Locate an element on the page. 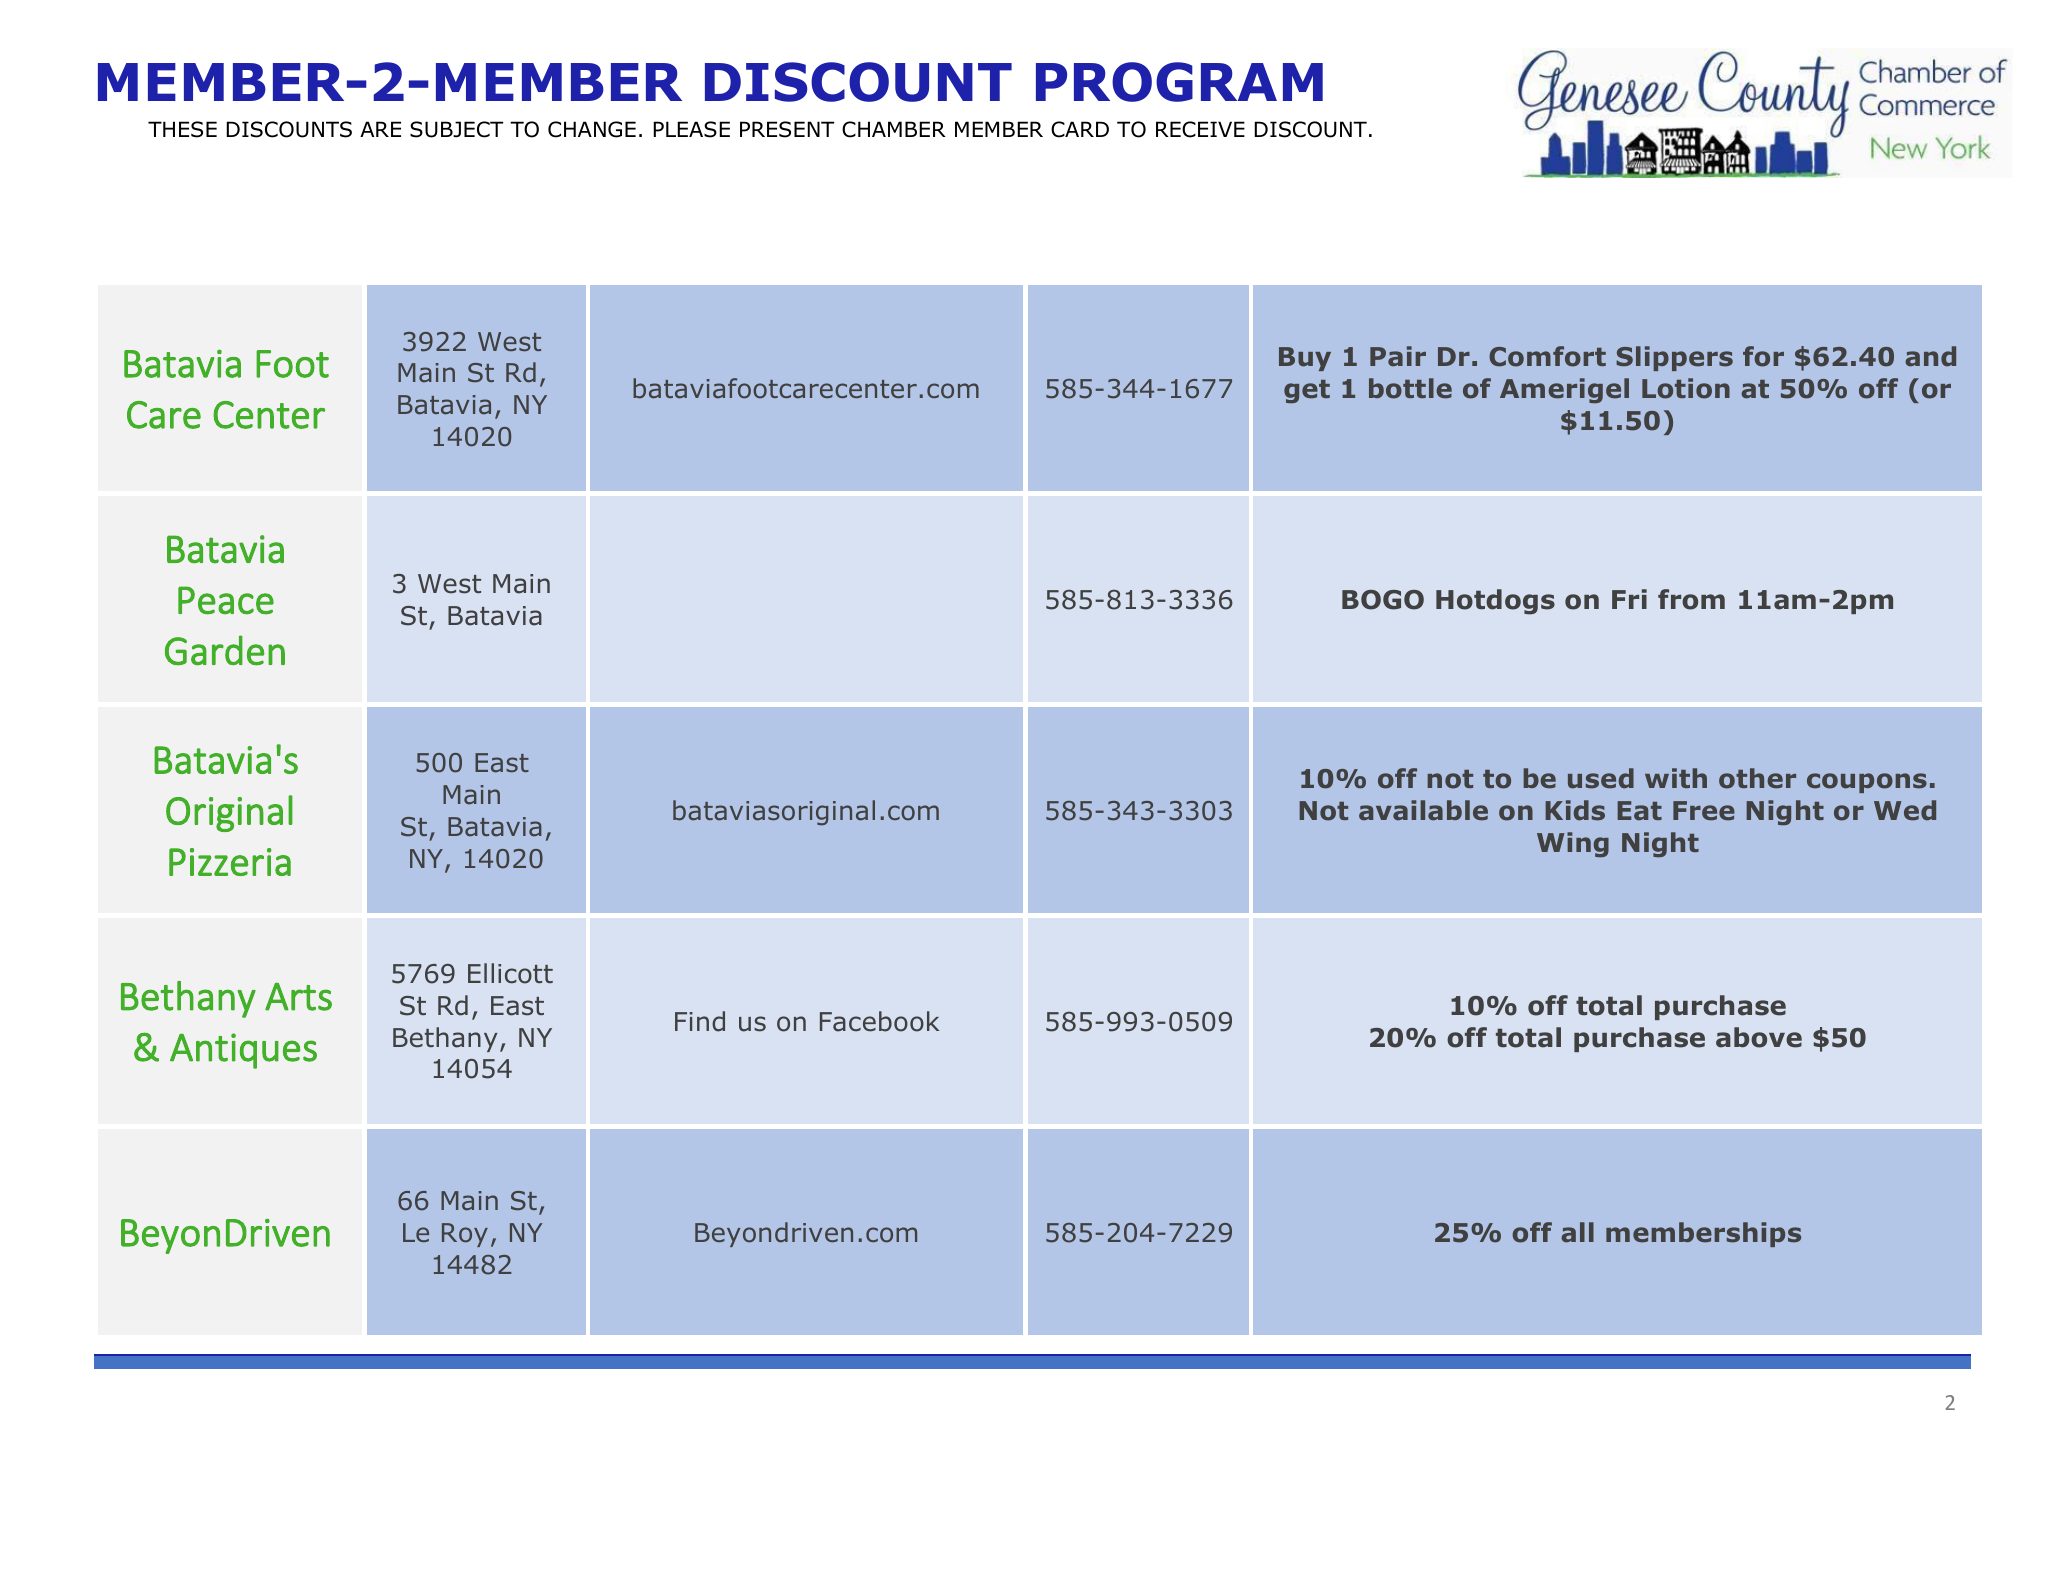  available is located at coordinates (1423, 810).
